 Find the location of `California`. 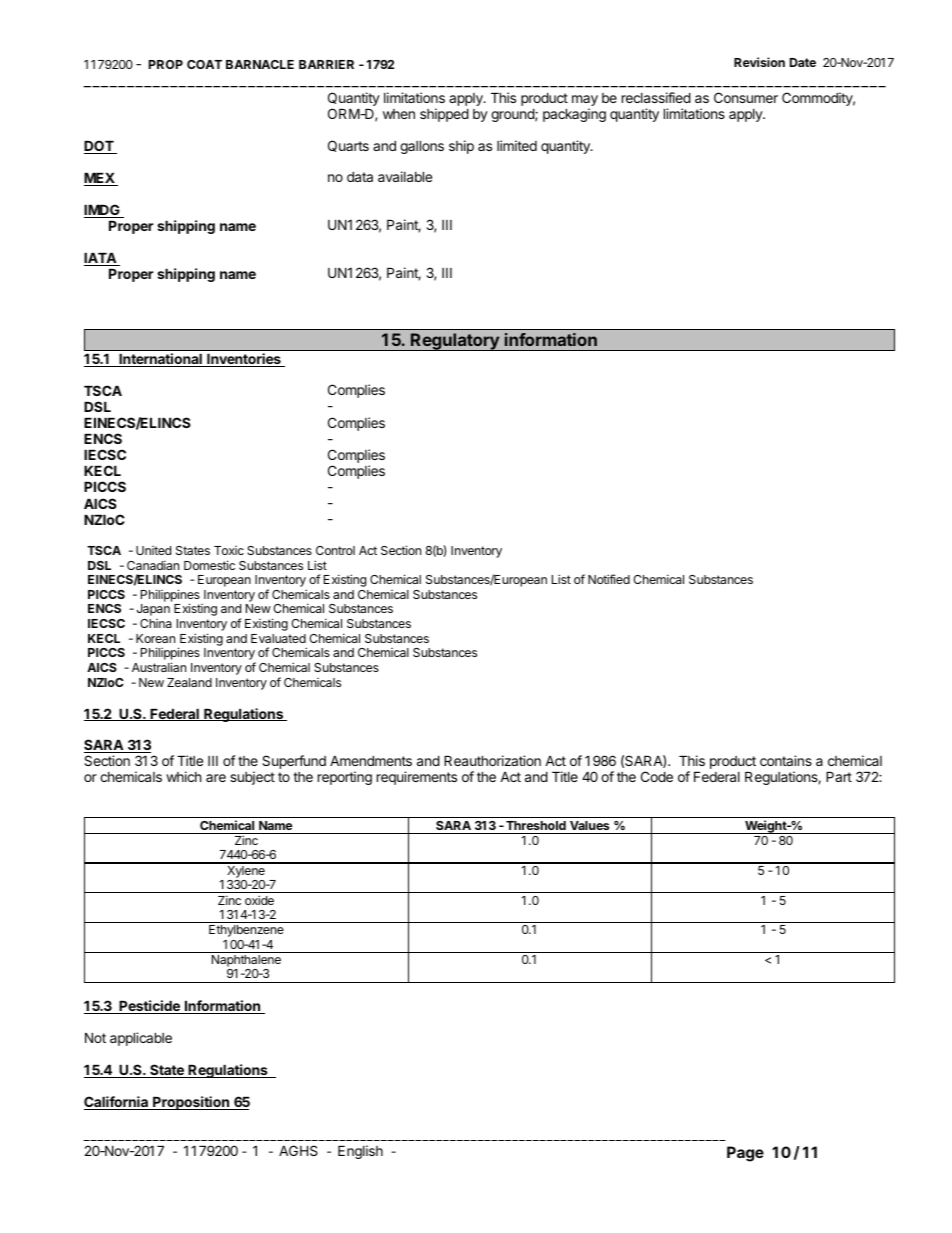

California is located at coordinates (117, 1103).
